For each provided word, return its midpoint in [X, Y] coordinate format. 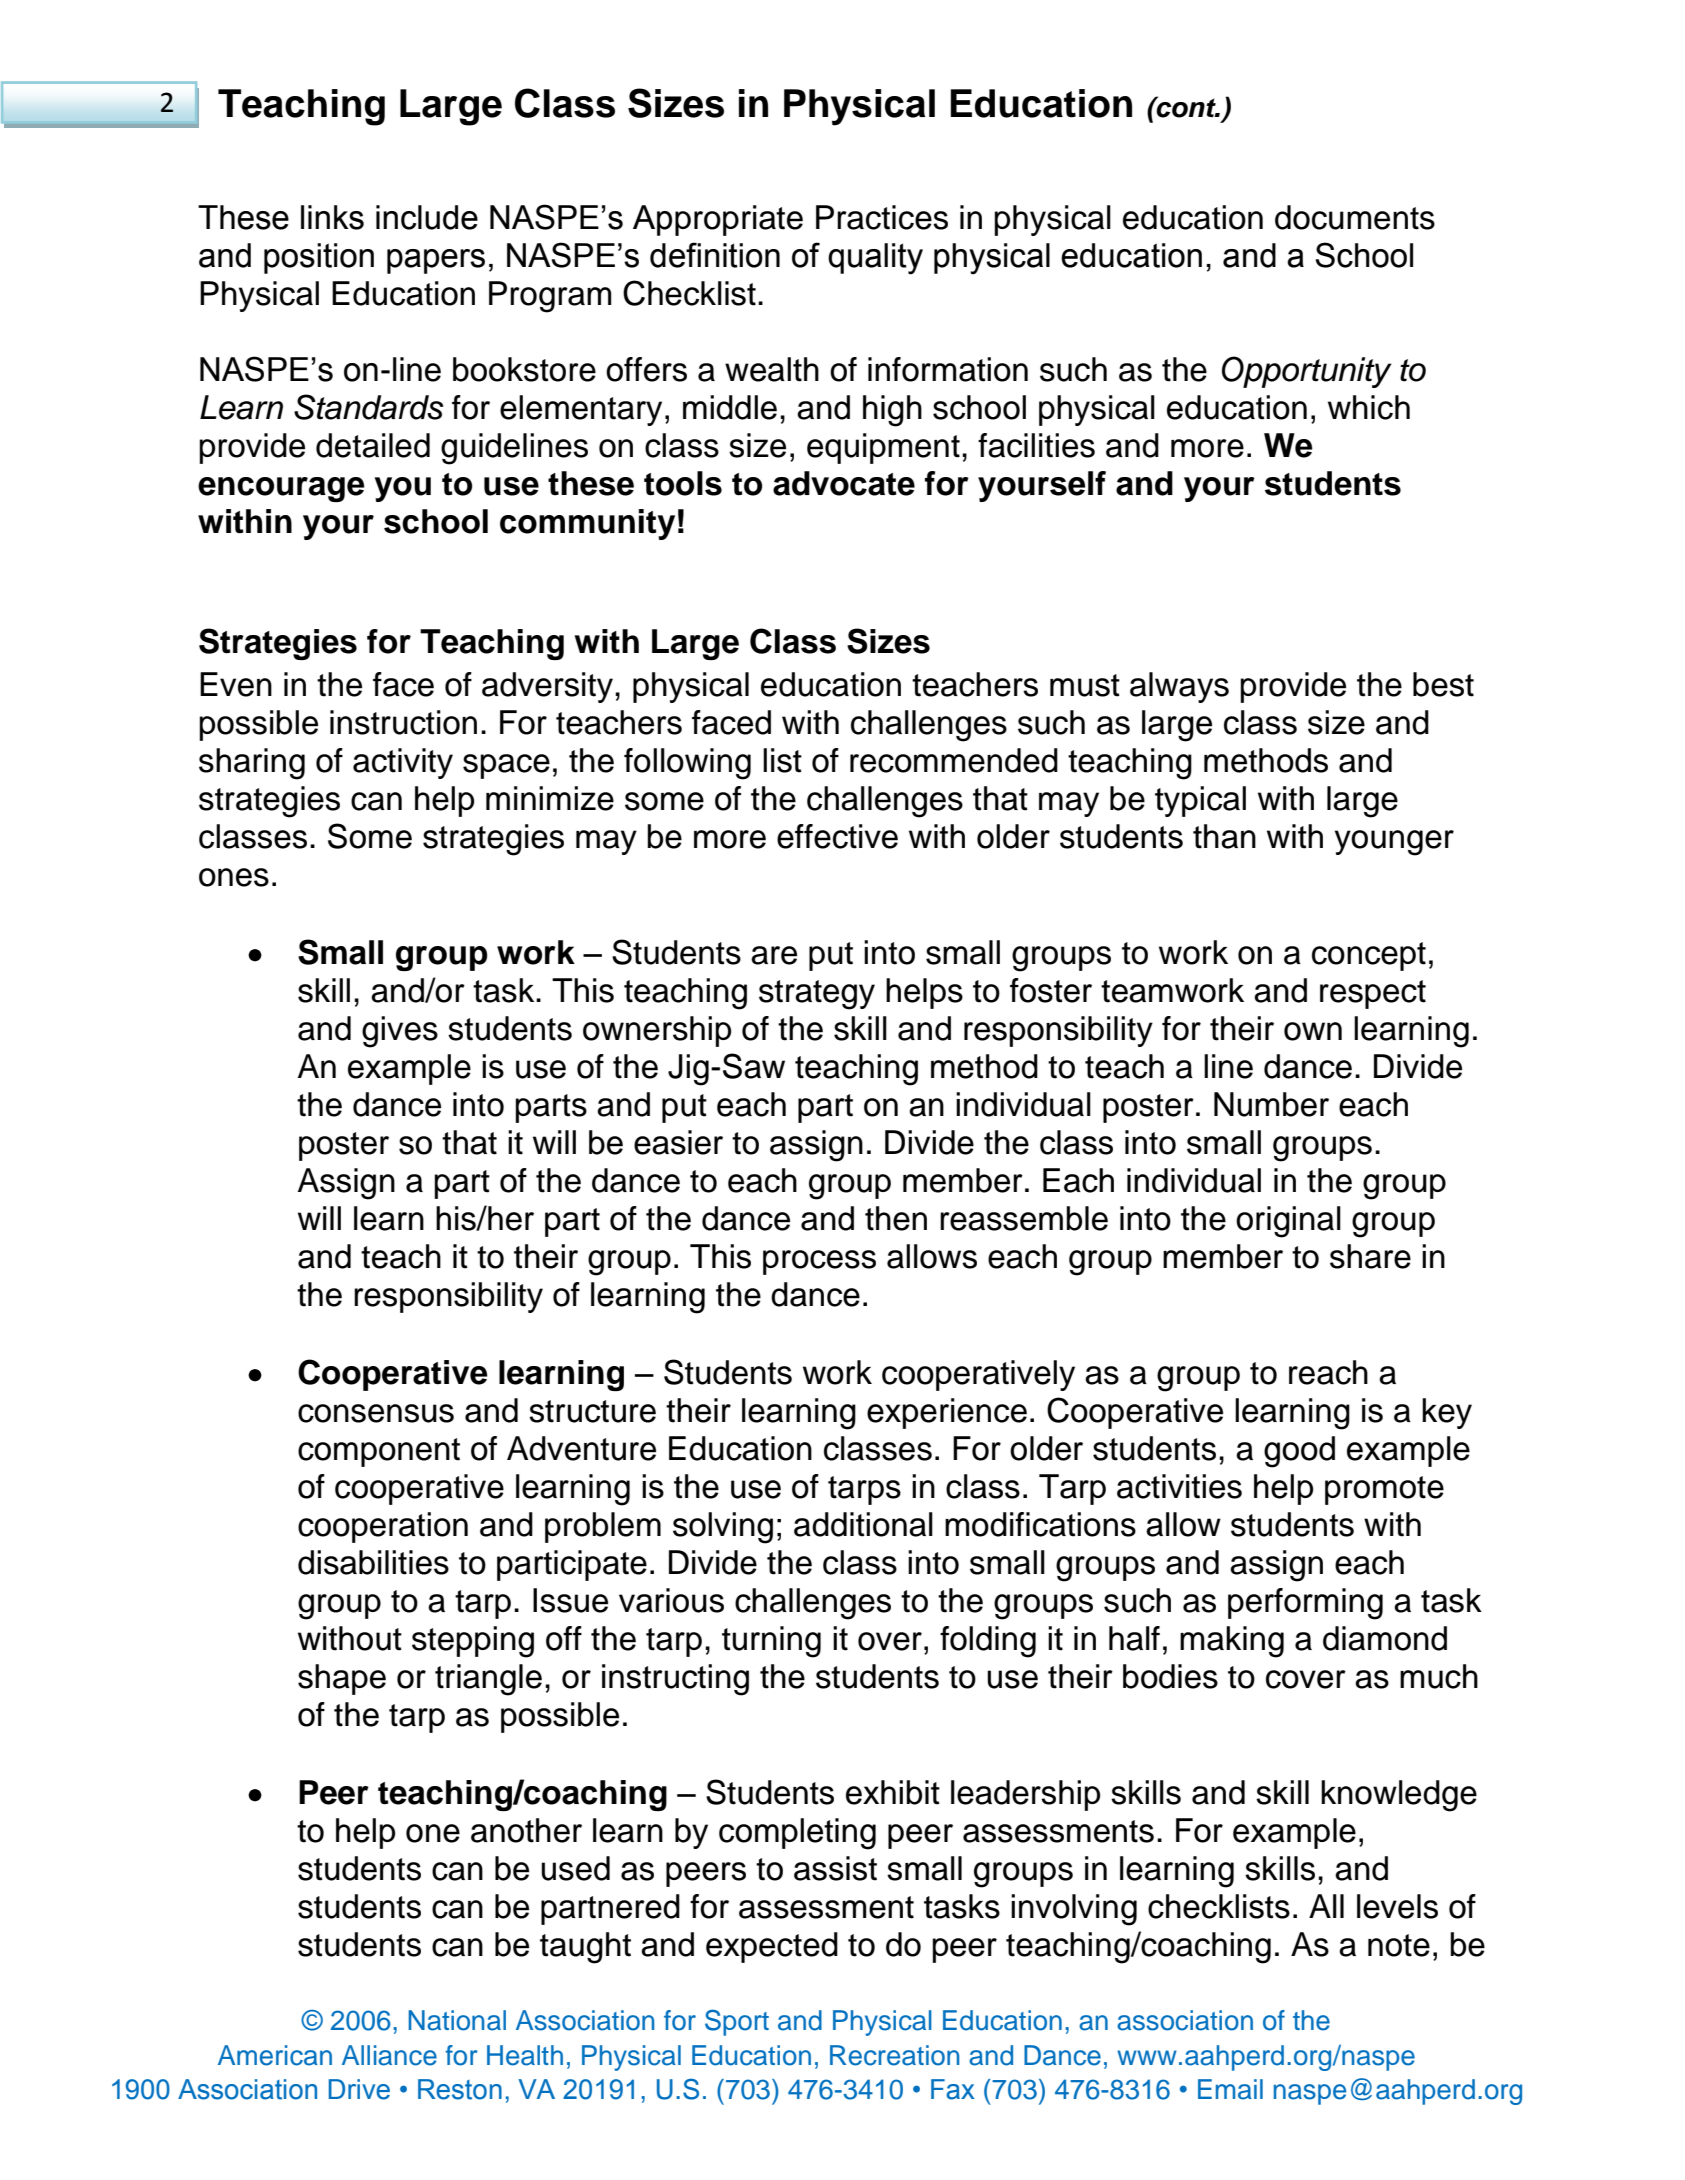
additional [863, 1524]
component [379, 1452]
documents [1355, 217]
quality [875, 259]
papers [436, 261]
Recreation [894, 2055]
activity [403, 763]
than [1224, 836]
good [1299, 1452]
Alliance [389, 2055]
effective [837, 836]
